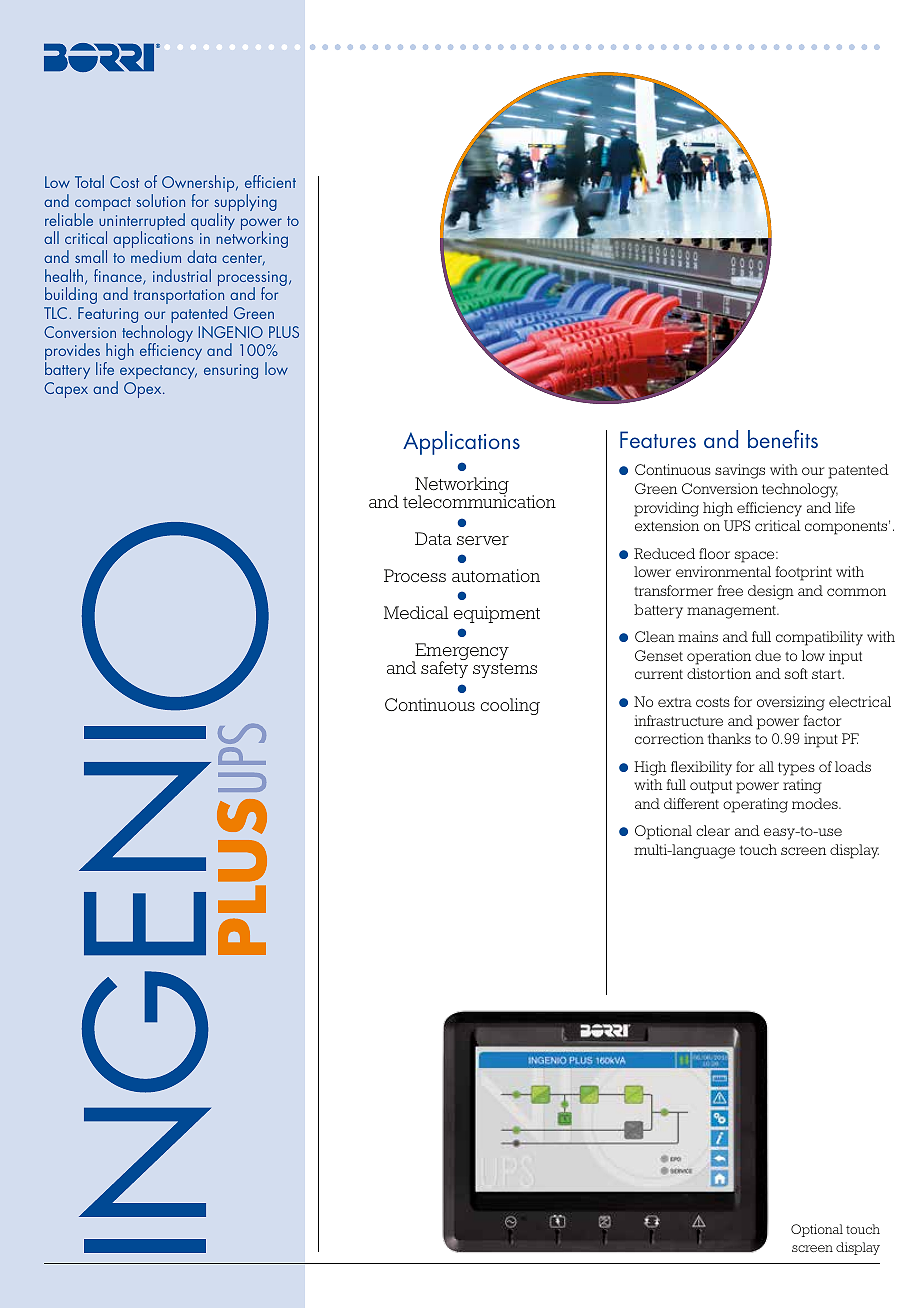  I want to click on different, so click(691, 803).
